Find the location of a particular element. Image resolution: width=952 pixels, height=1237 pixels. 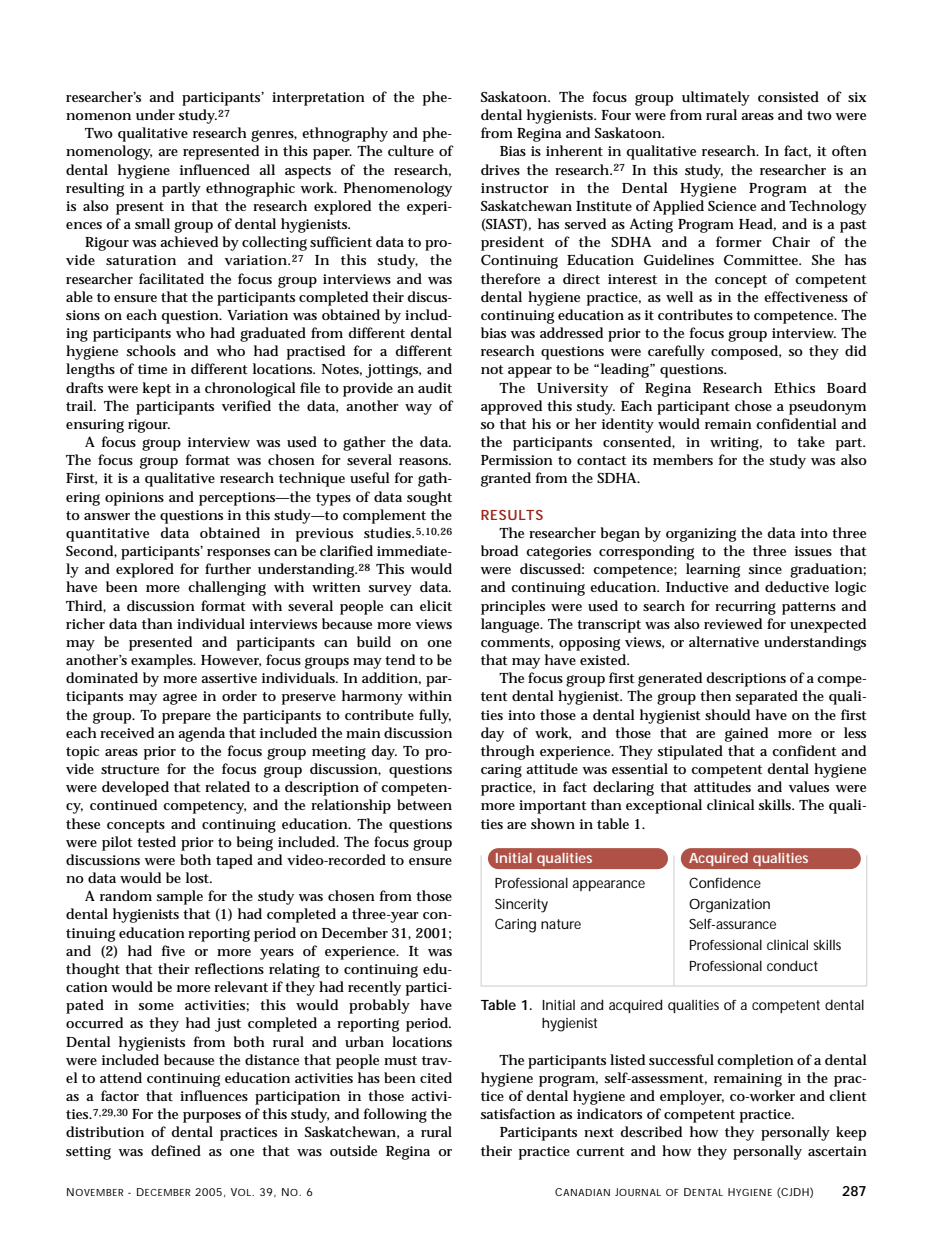

take is located at coordinates (811, 441).
